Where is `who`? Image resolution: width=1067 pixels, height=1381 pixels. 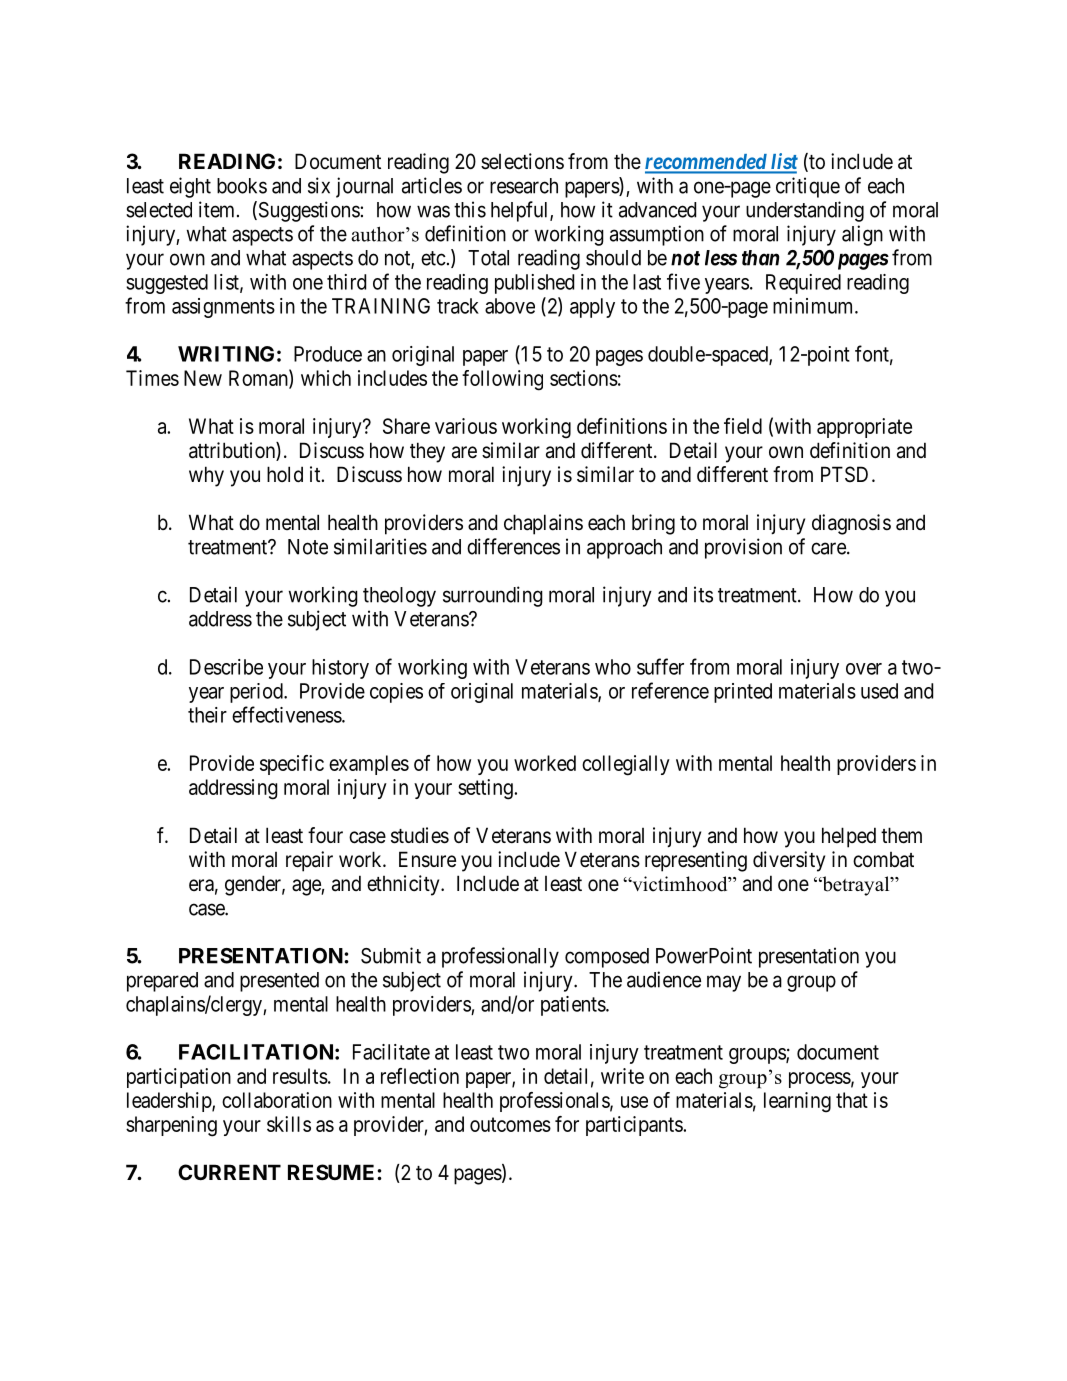
who is located at coordinates (613, 667).
